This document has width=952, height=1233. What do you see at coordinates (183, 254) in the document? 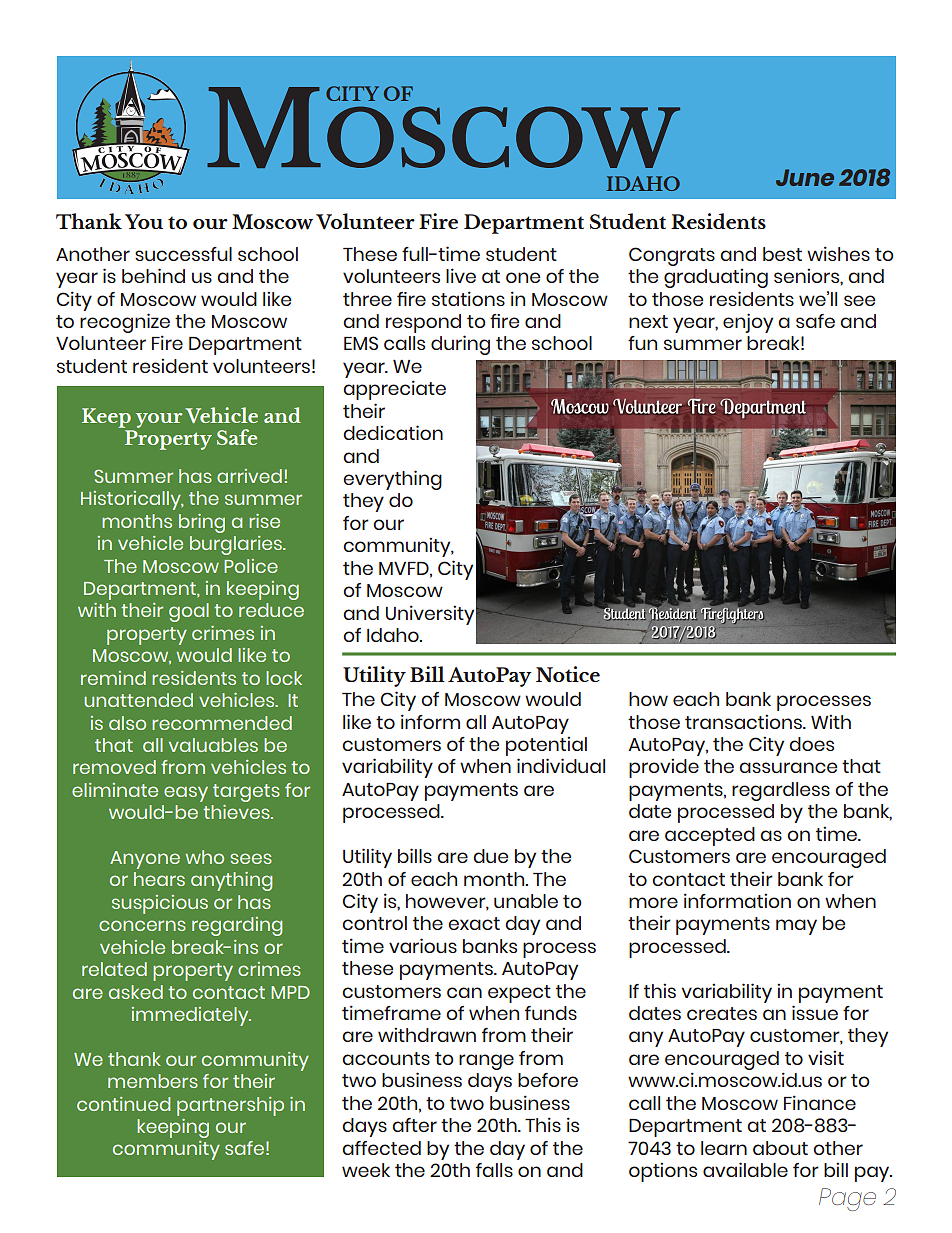
I see `successful` at bounding box center [183, 254].
